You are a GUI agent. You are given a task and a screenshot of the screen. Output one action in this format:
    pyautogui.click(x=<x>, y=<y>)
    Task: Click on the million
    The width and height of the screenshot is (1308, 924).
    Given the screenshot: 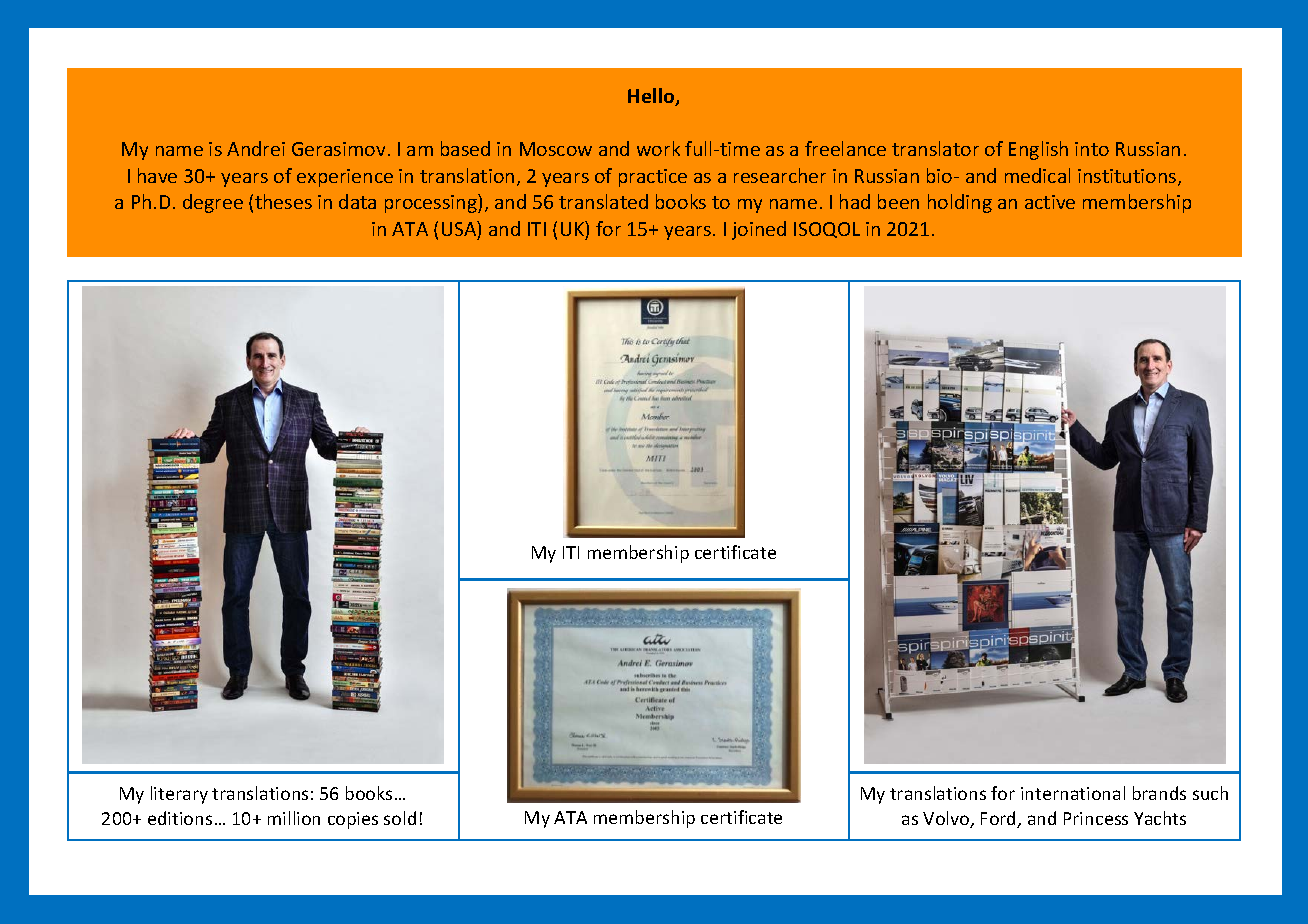 What is the action you would take?
    pyautogui.click(x=294, y=818)
